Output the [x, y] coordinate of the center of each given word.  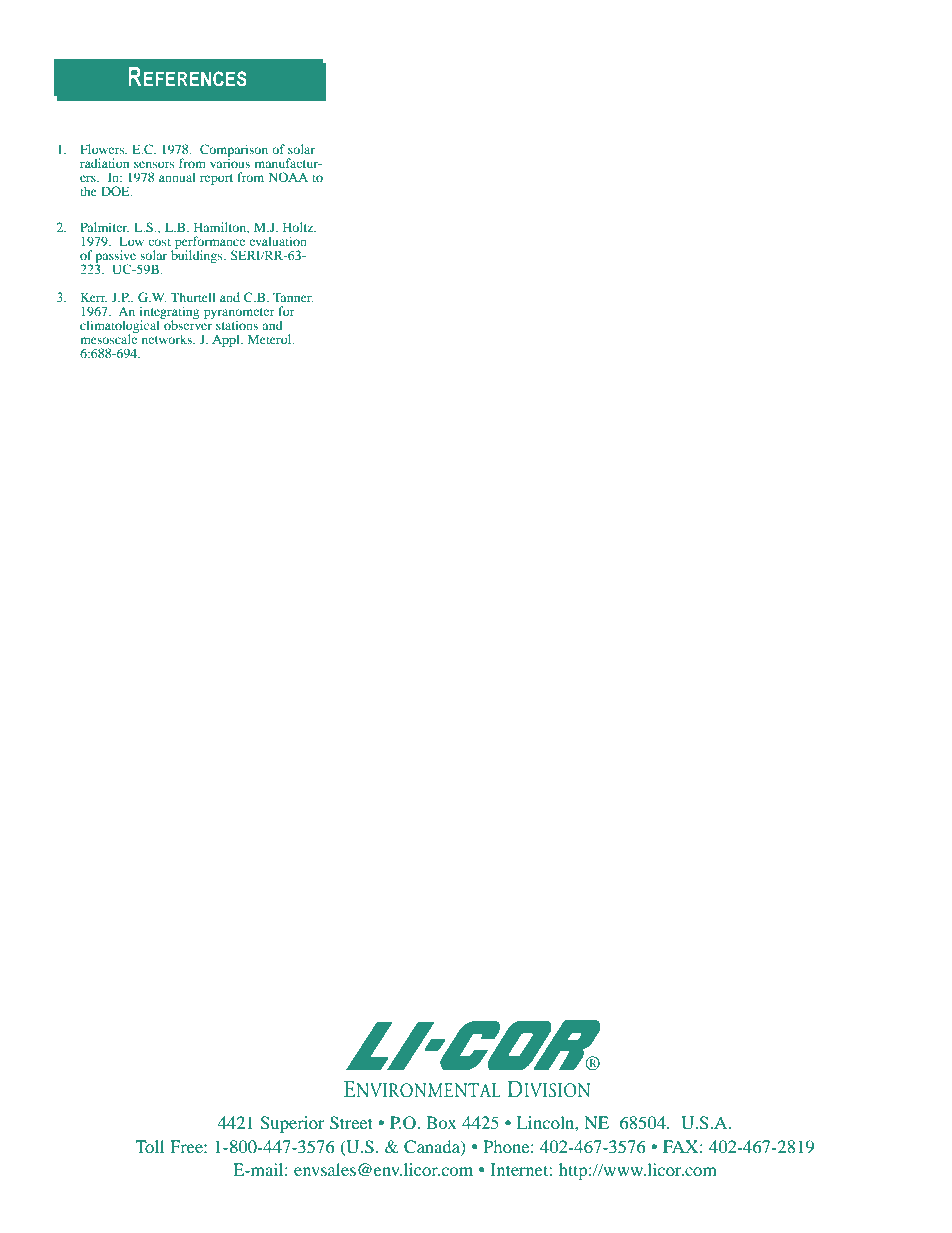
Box [441, 1122]
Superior [292, 1124]
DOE [116, 191]
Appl [227, 340]
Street [351, 1123]
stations [237, 325]
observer [187, 324]
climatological [121, 326]
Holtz [299, 227]
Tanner [293, 297]
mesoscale [109, 338]
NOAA [288, 177]
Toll [149, 1146]
